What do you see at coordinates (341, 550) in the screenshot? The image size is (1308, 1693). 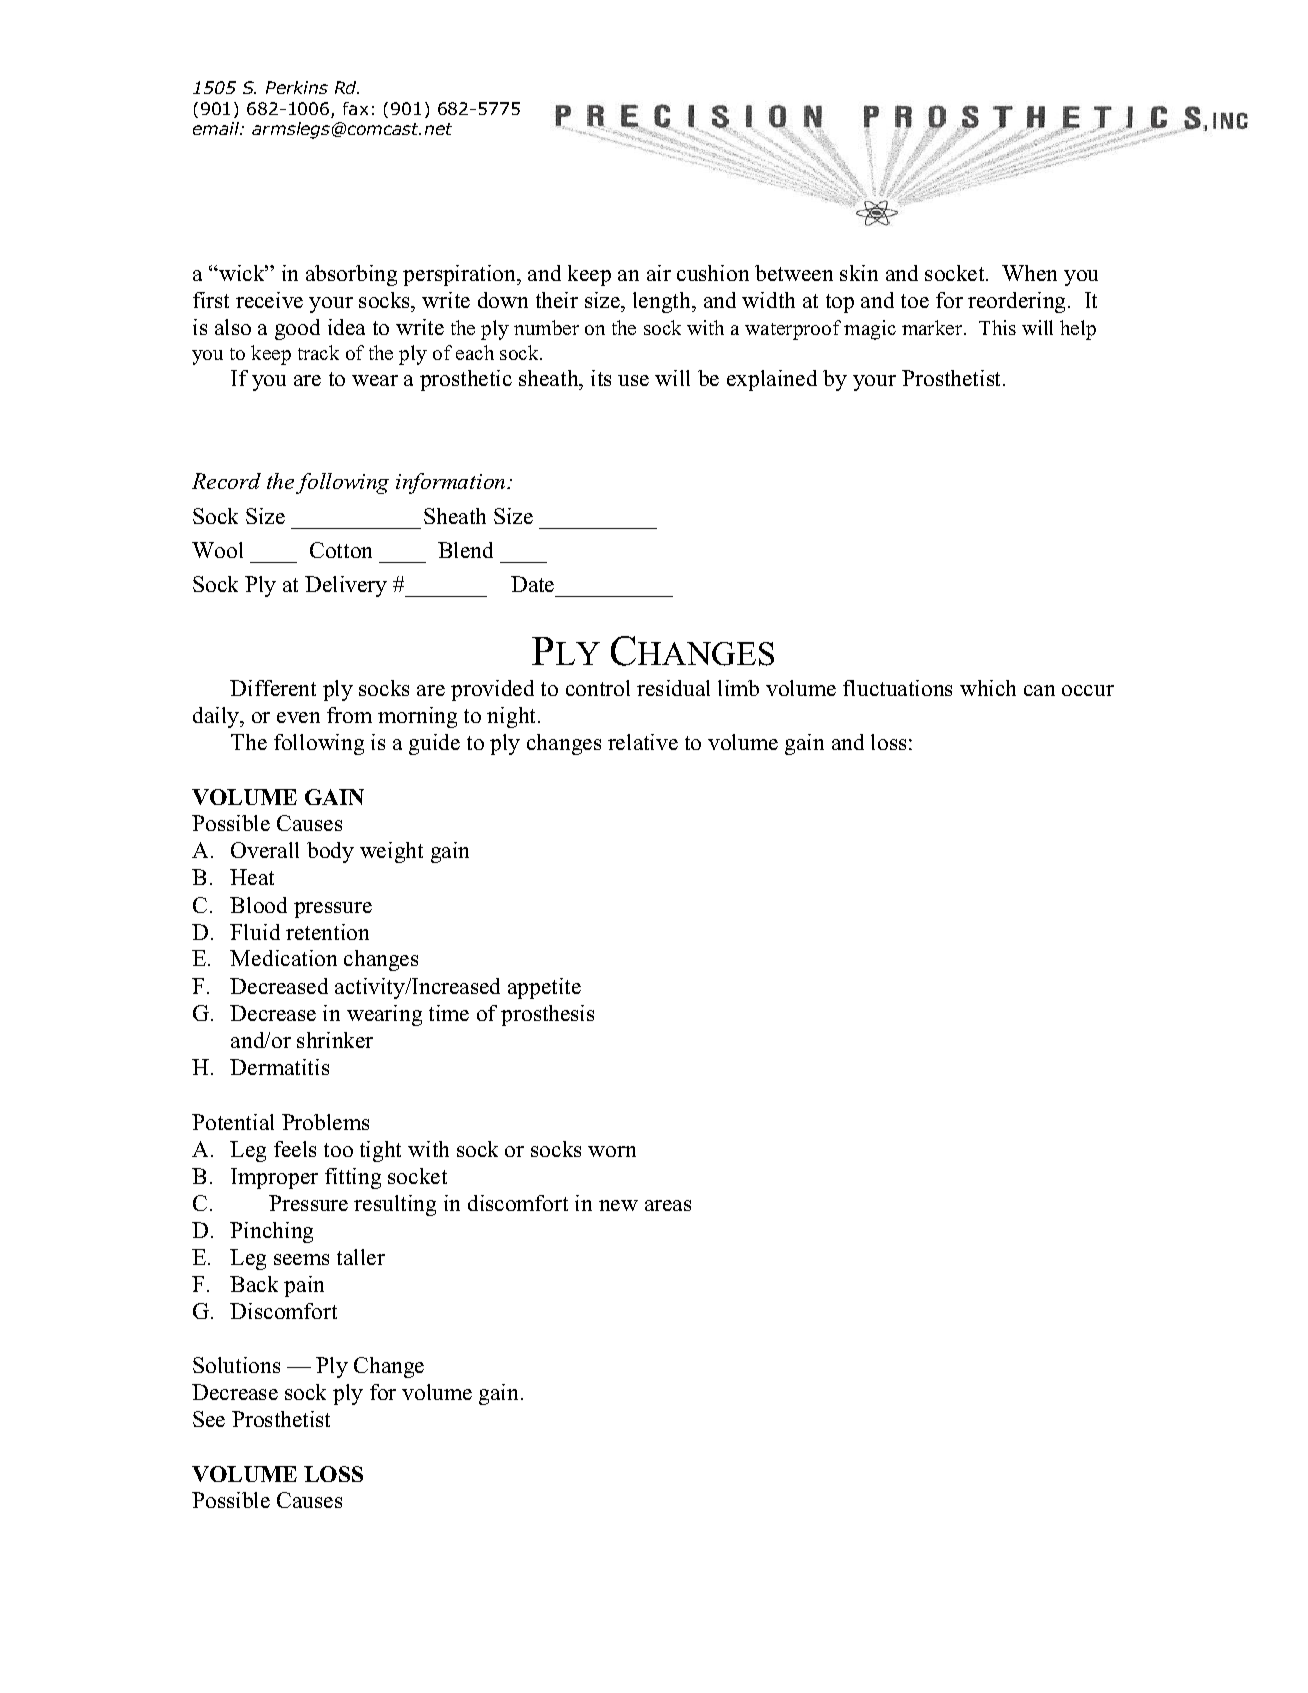 I see `Cotton` at bounding box center [341, 550].
